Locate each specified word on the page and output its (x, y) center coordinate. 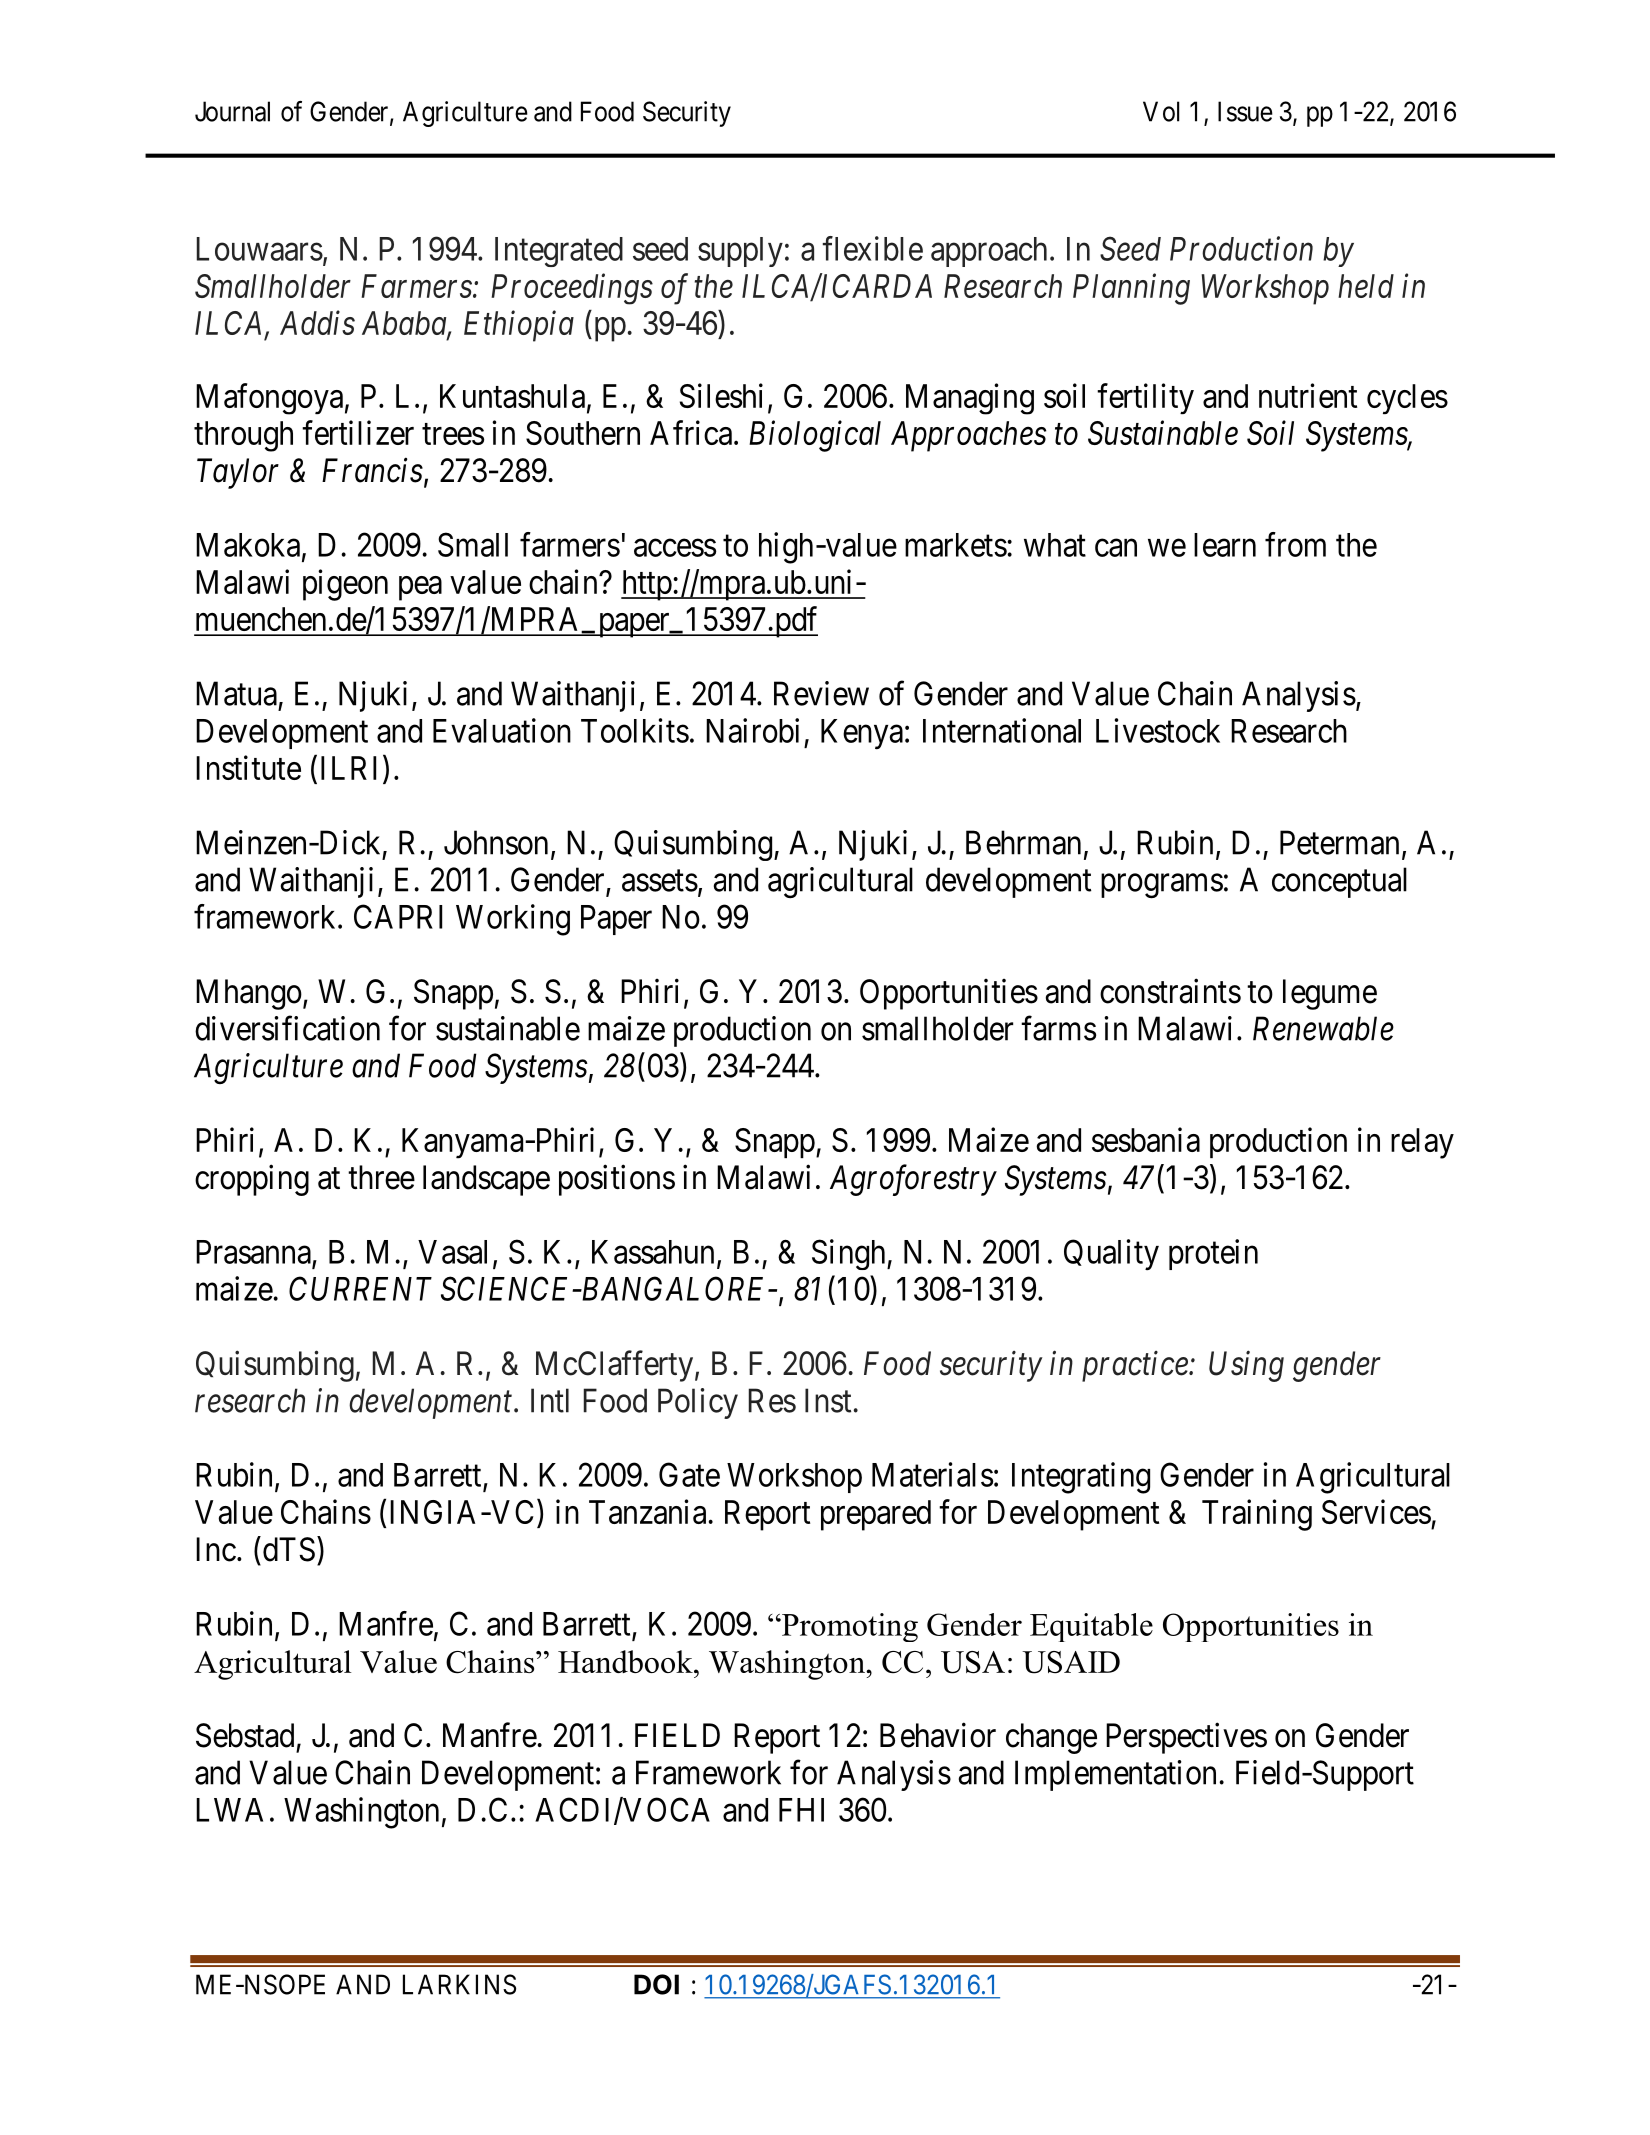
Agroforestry (913, 1180)
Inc (216, 1549)
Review (821, 693)
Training (1257, 1515)
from (1295, 544)
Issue (1245, 111)
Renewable (1323, 1028)
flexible (873, 248)
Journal (232, 111)
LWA (229, 1810)
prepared (876, 1515)
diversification (287, 1028)
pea (420, 588)
